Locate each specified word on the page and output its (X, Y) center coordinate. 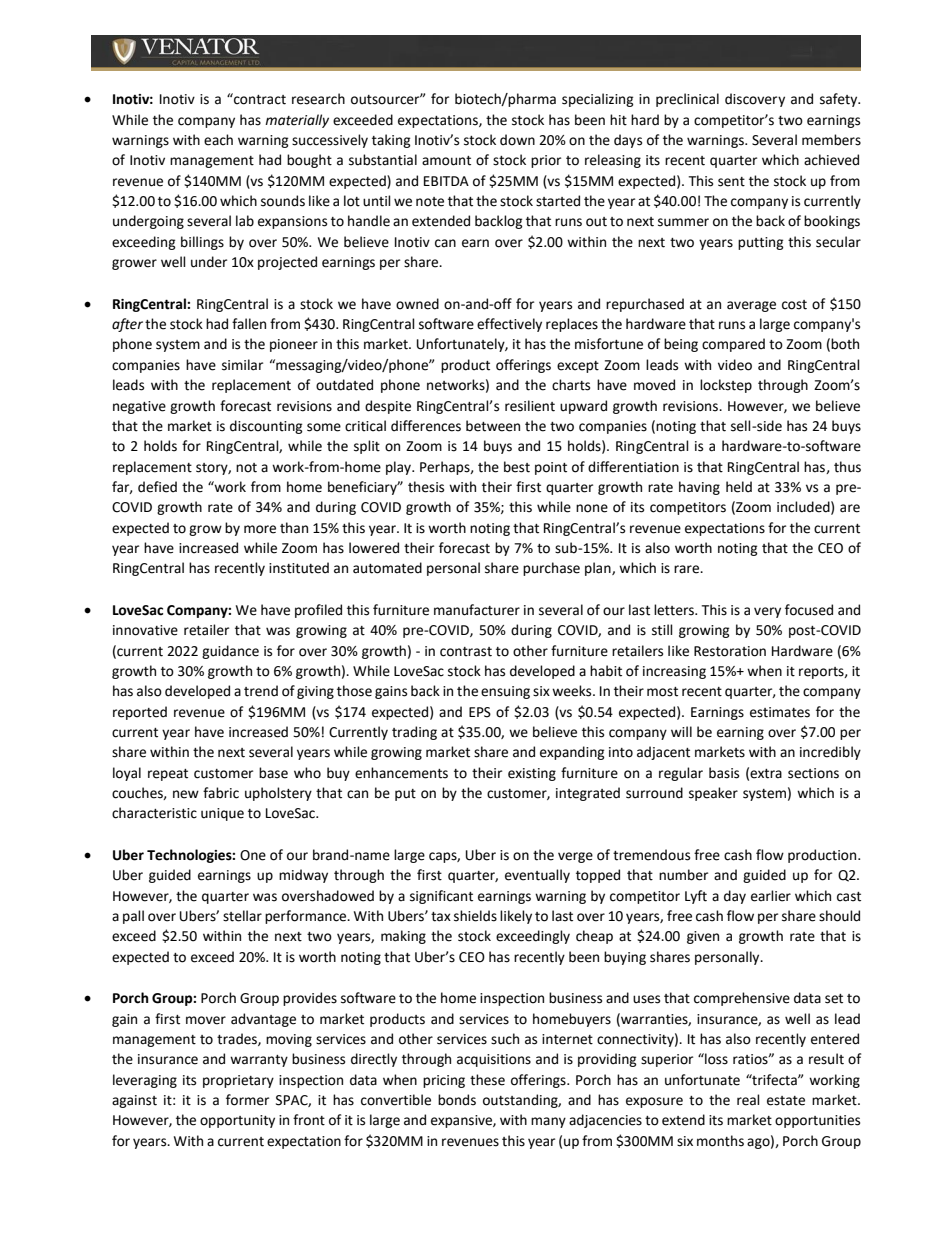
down (517, 140)
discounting (266, 427)
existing (532, 774)
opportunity (237, 1121)
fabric (221, 793)
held (739, 487)
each (218, 140)
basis (724, 773)
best (517, 467)
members (831, 140)
